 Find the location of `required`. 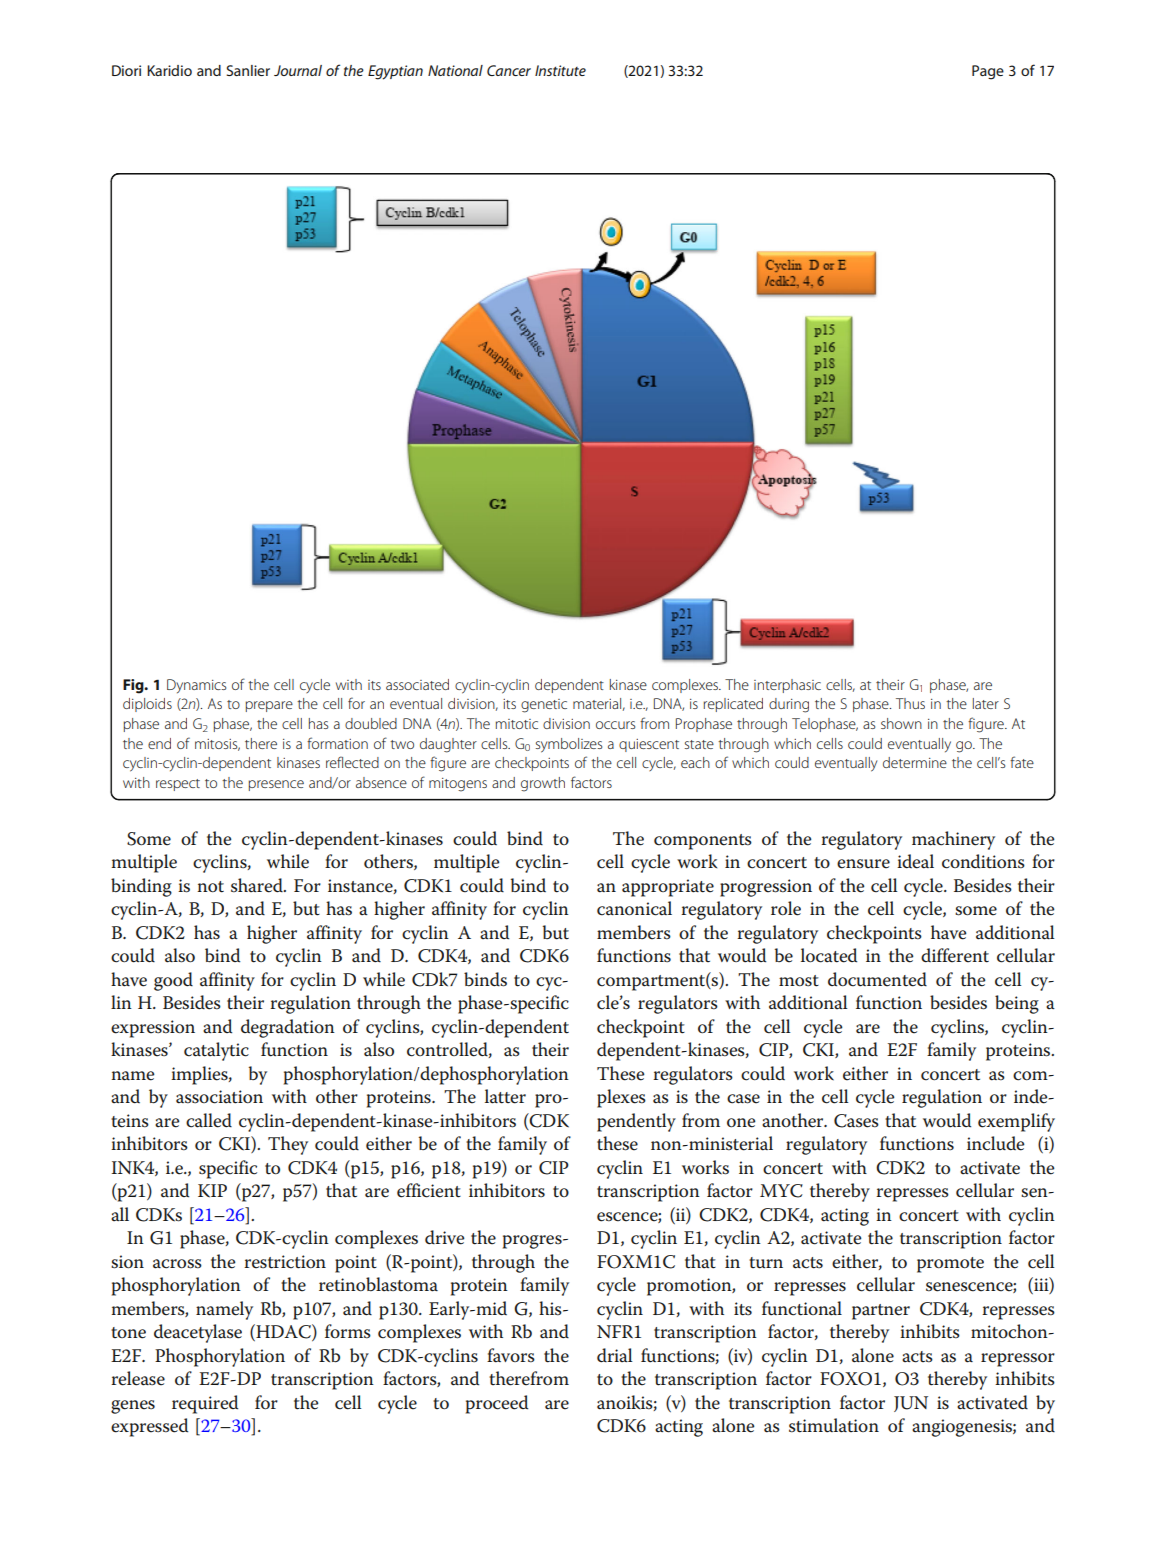

required is located at coordinates (205, 1404).
